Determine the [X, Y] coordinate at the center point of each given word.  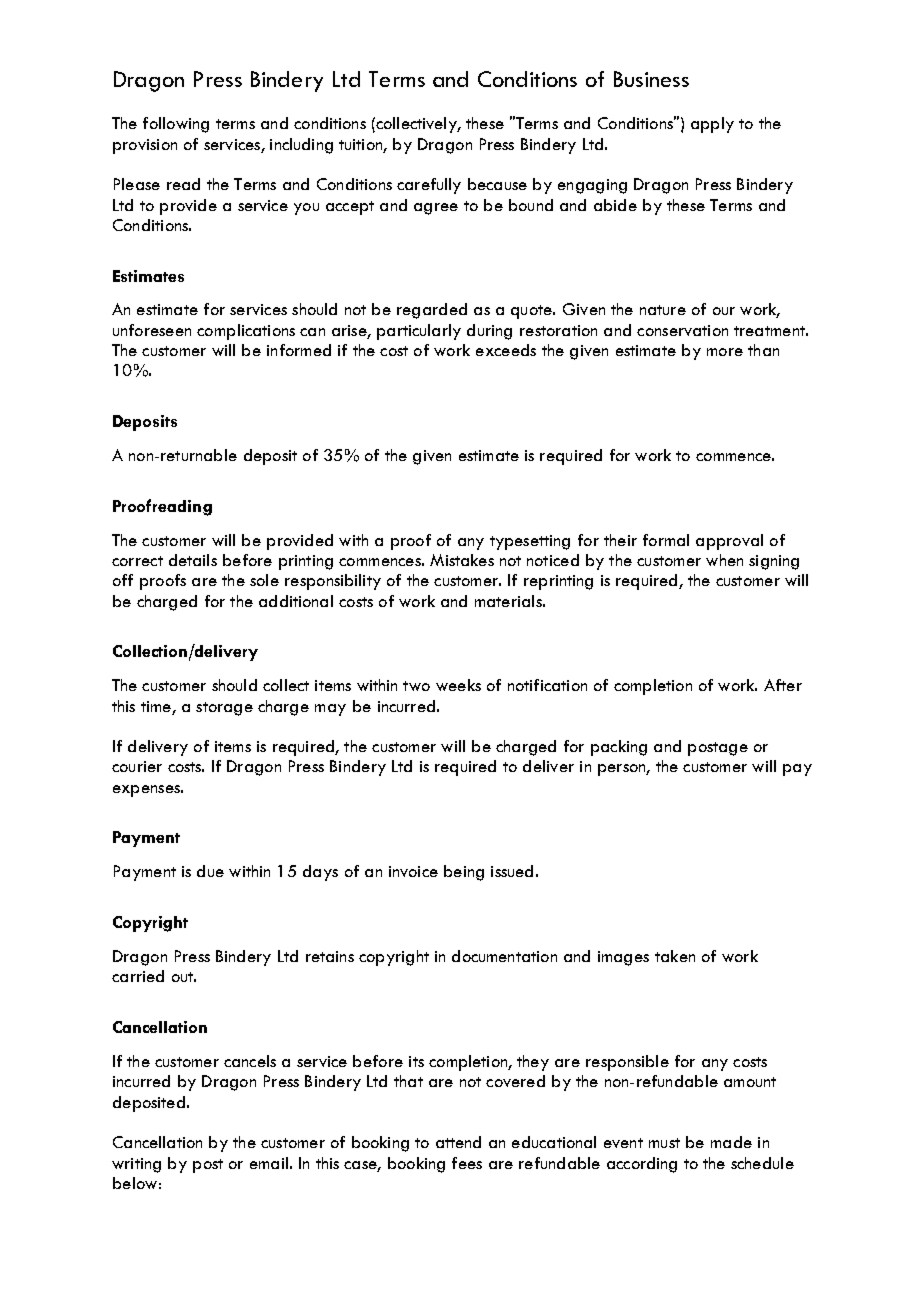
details [193, 560]
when [724, 560]
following [176, 125]
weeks [458, 685]
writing [136, 1165]
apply [712, 125]
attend [458, 1142]
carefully [429, 186]
